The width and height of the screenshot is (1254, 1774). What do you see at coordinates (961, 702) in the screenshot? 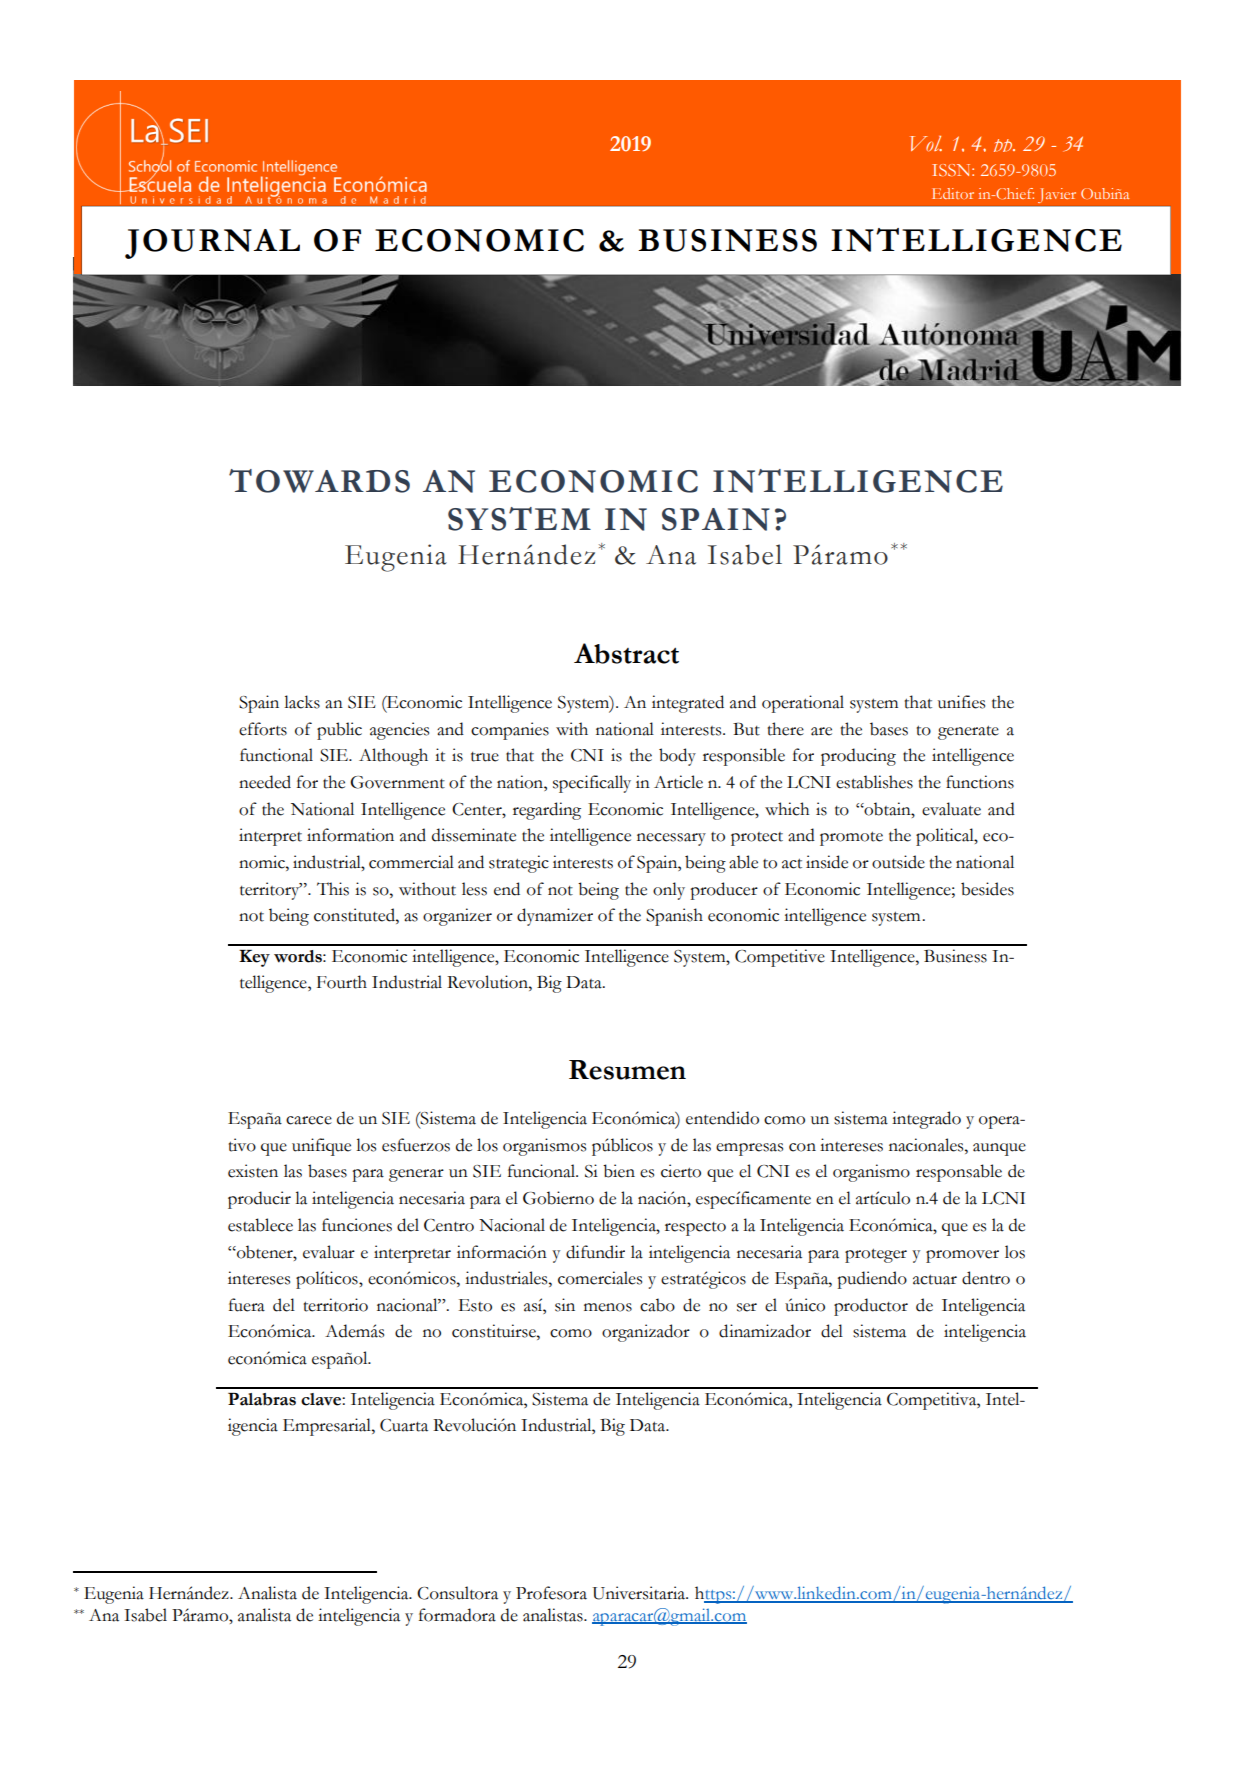
I see `unifies` at bounding box center [961, 702].
